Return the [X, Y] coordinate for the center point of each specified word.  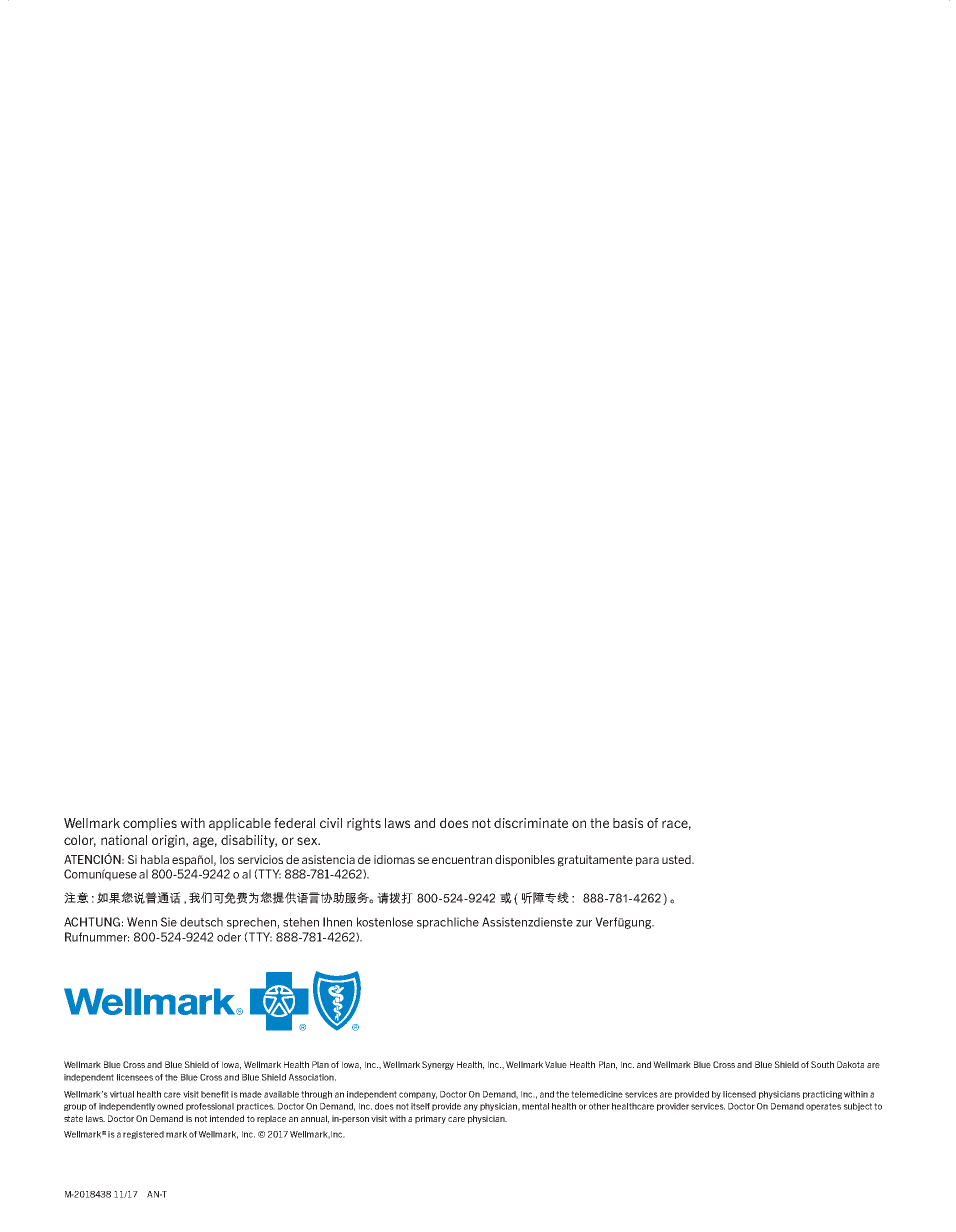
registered [143, 1135]
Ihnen [337, 922]
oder [229, 937]
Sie [169, 922]
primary [430, 1119]
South [822, 1064]
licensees [135, 1077]
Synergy [438, 1065]
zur [584, 923]
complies [150, 824]
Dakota [850, 1064]
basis [628, 823]
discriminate [531, 823]
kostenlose [385, 922]
